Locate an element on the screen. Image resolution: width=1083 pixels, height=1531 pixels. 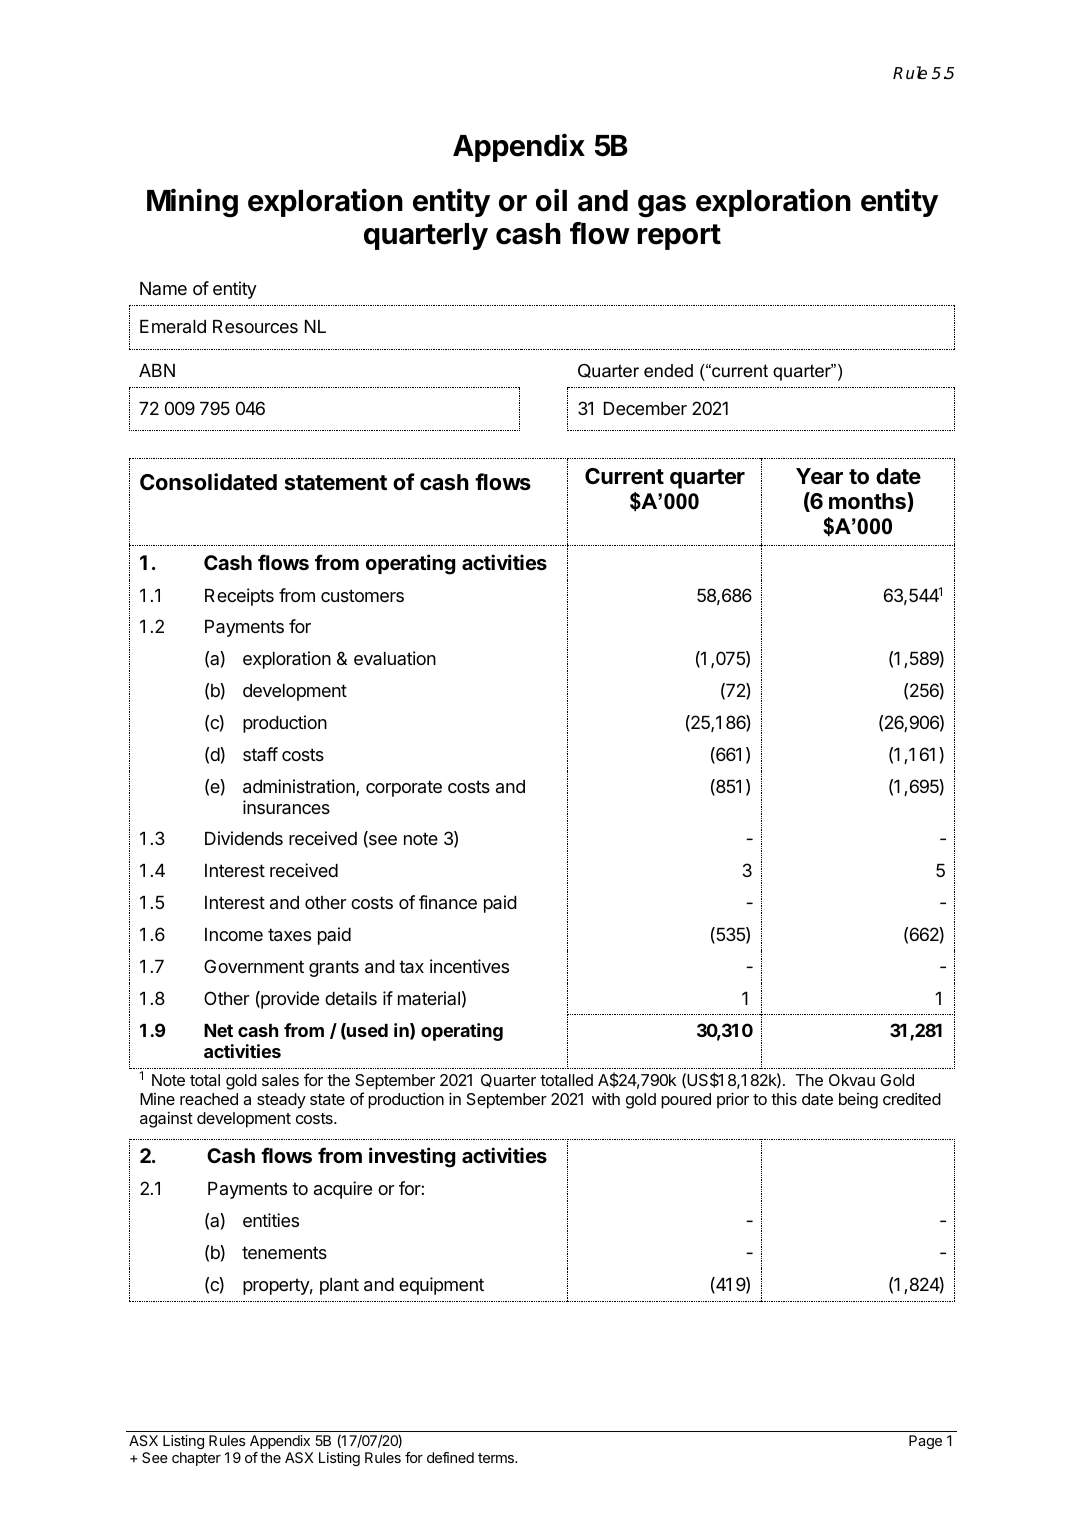
oil is located at coordinates (551, 200).
